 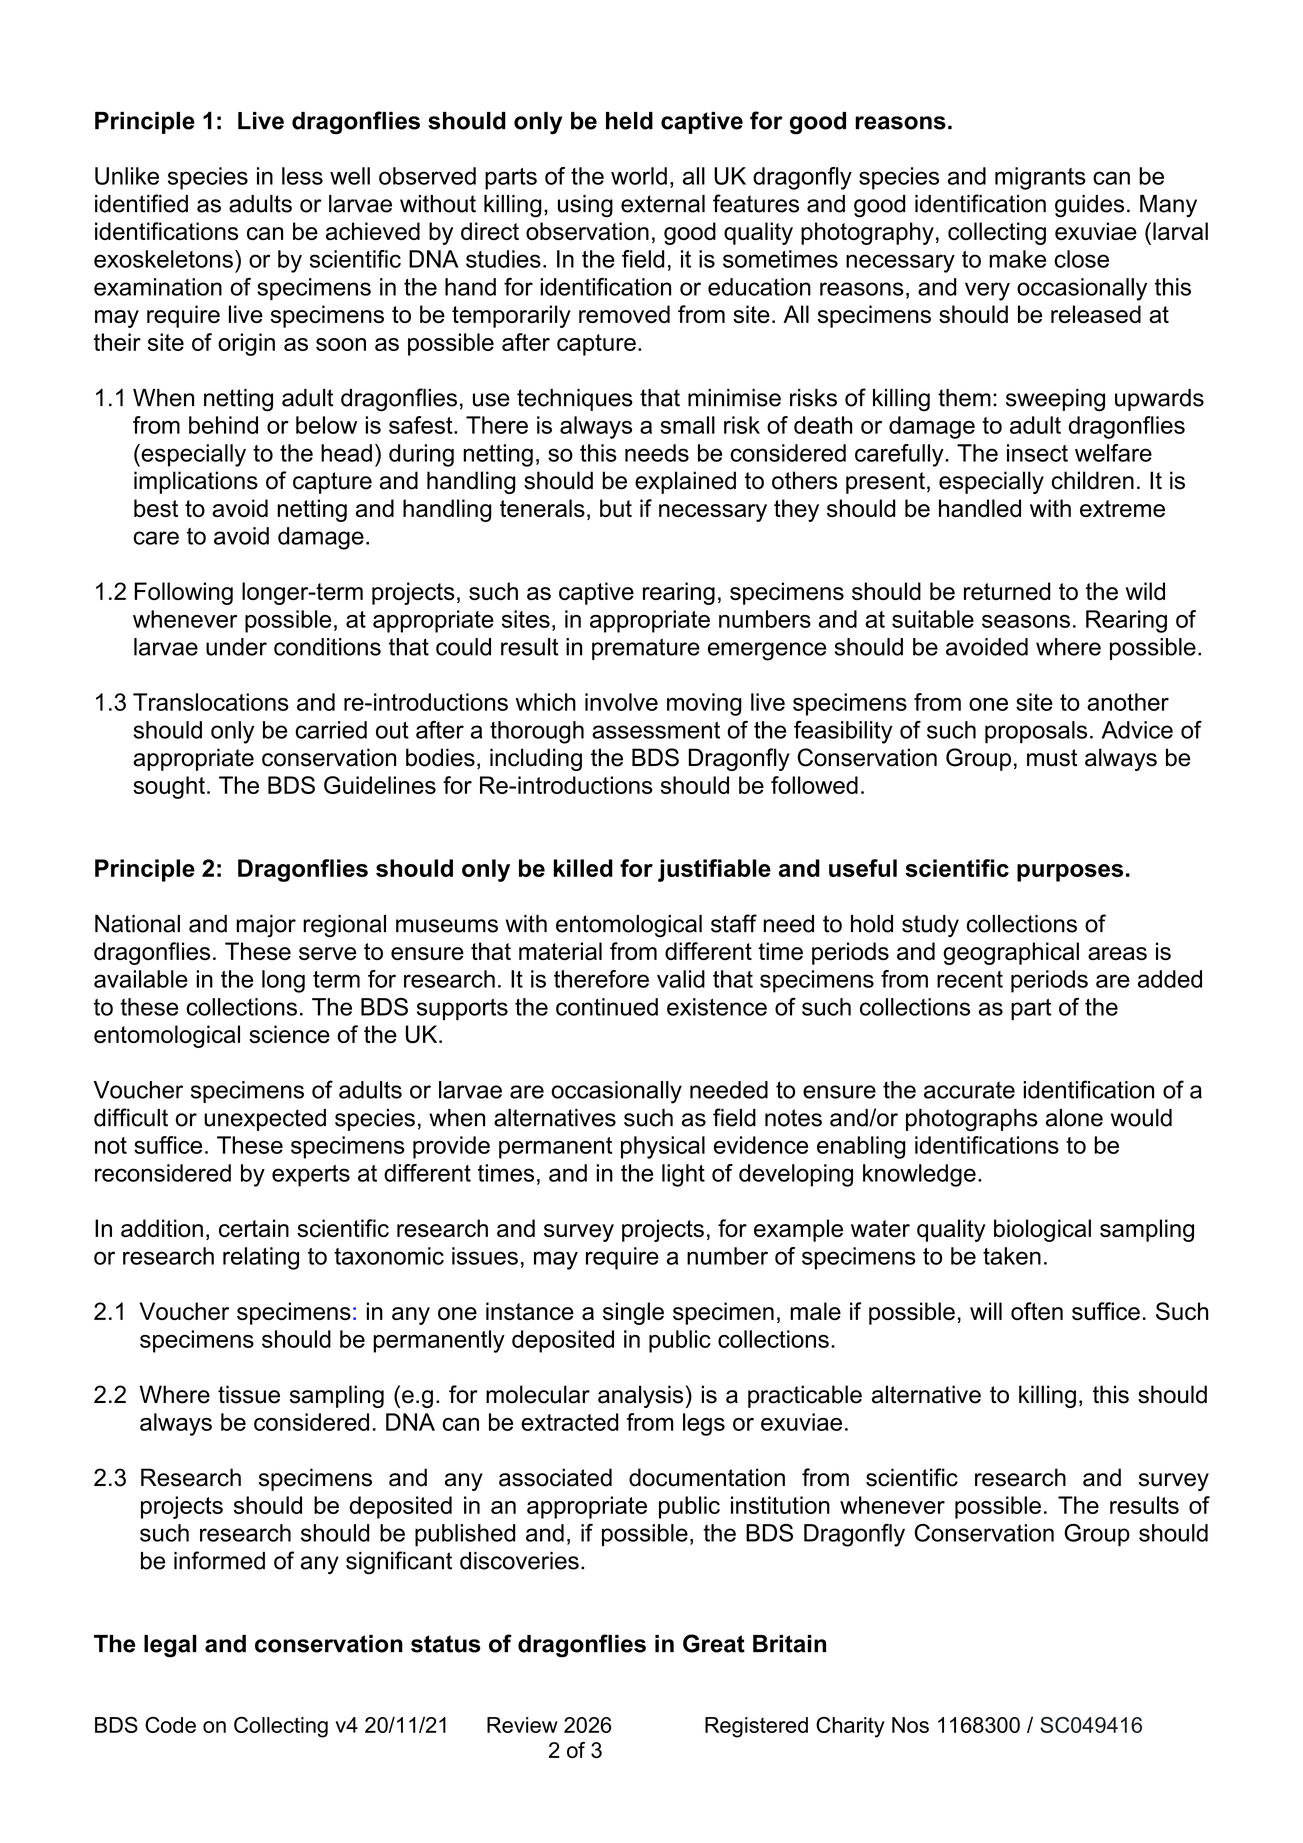 What do you see at coordinates (910, 1725) in the screenshot?
I see `Nos` at bounding box center [910, 1725].
